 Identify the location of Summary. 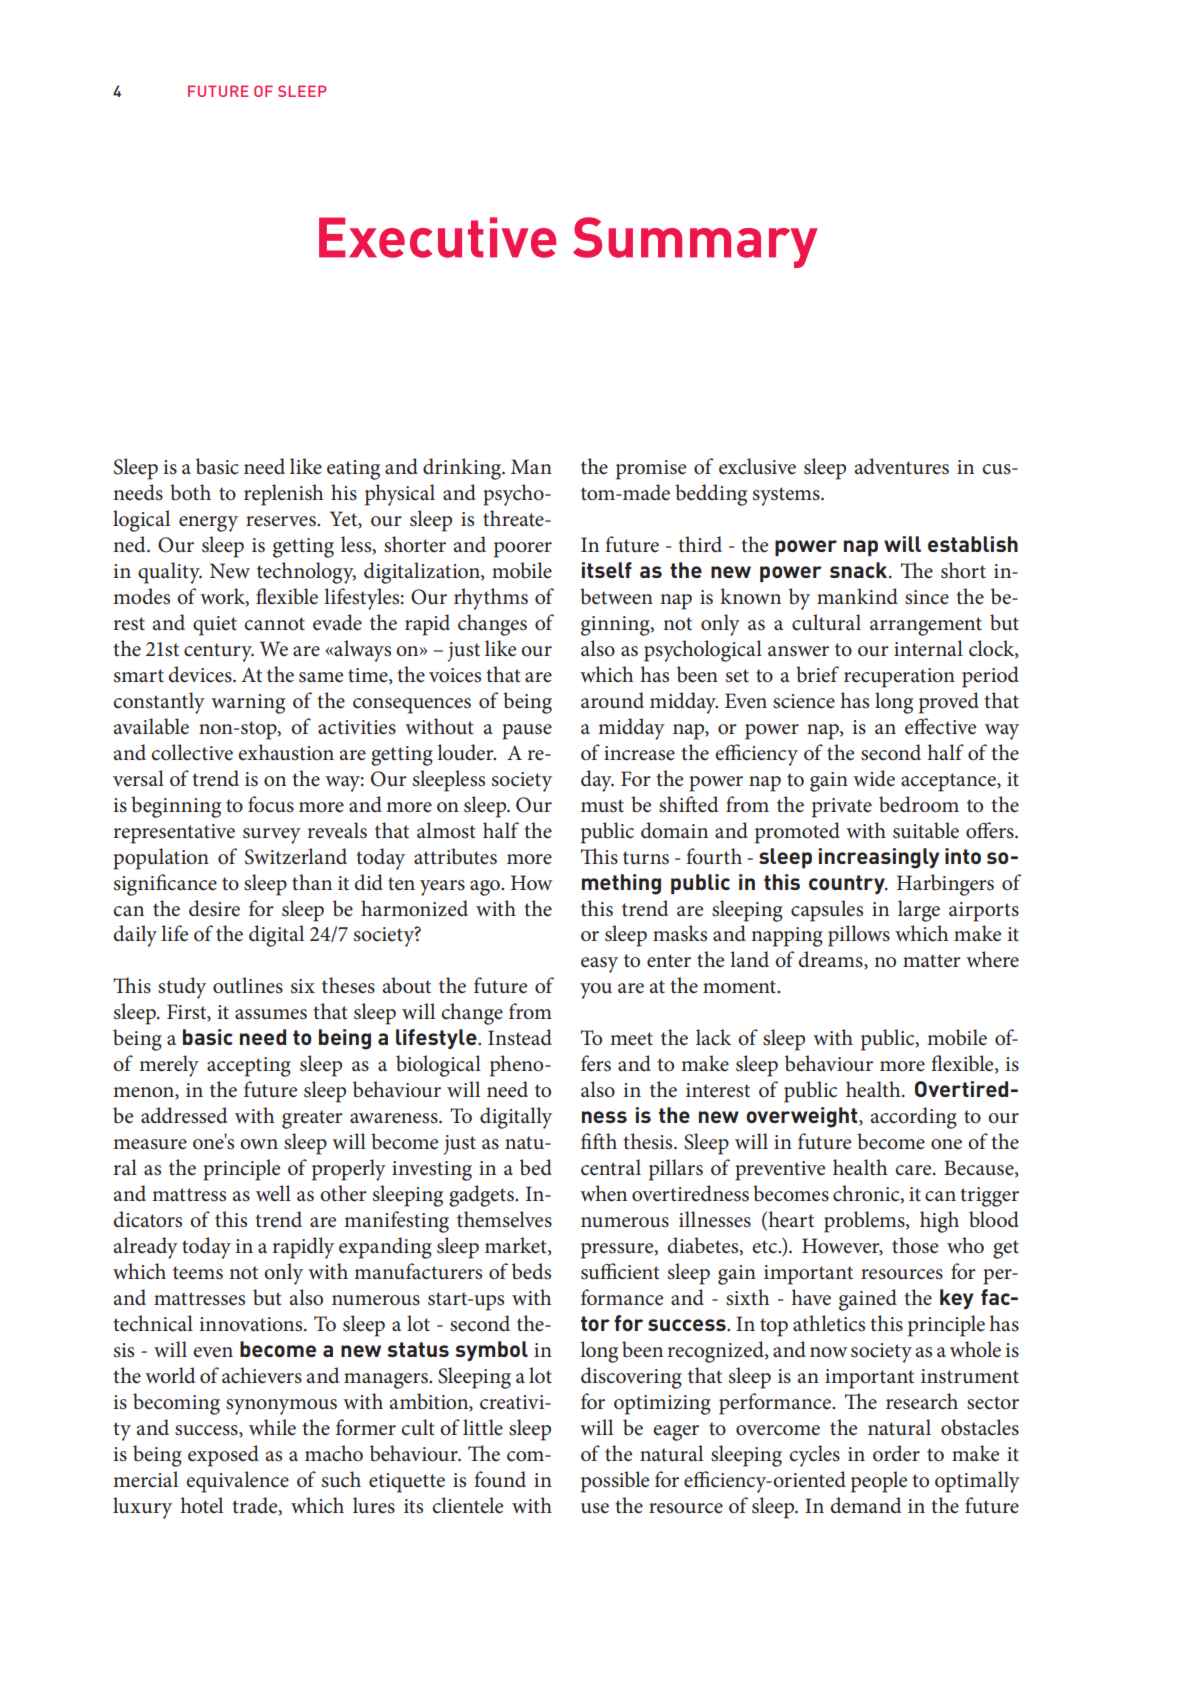
(695, 242).
